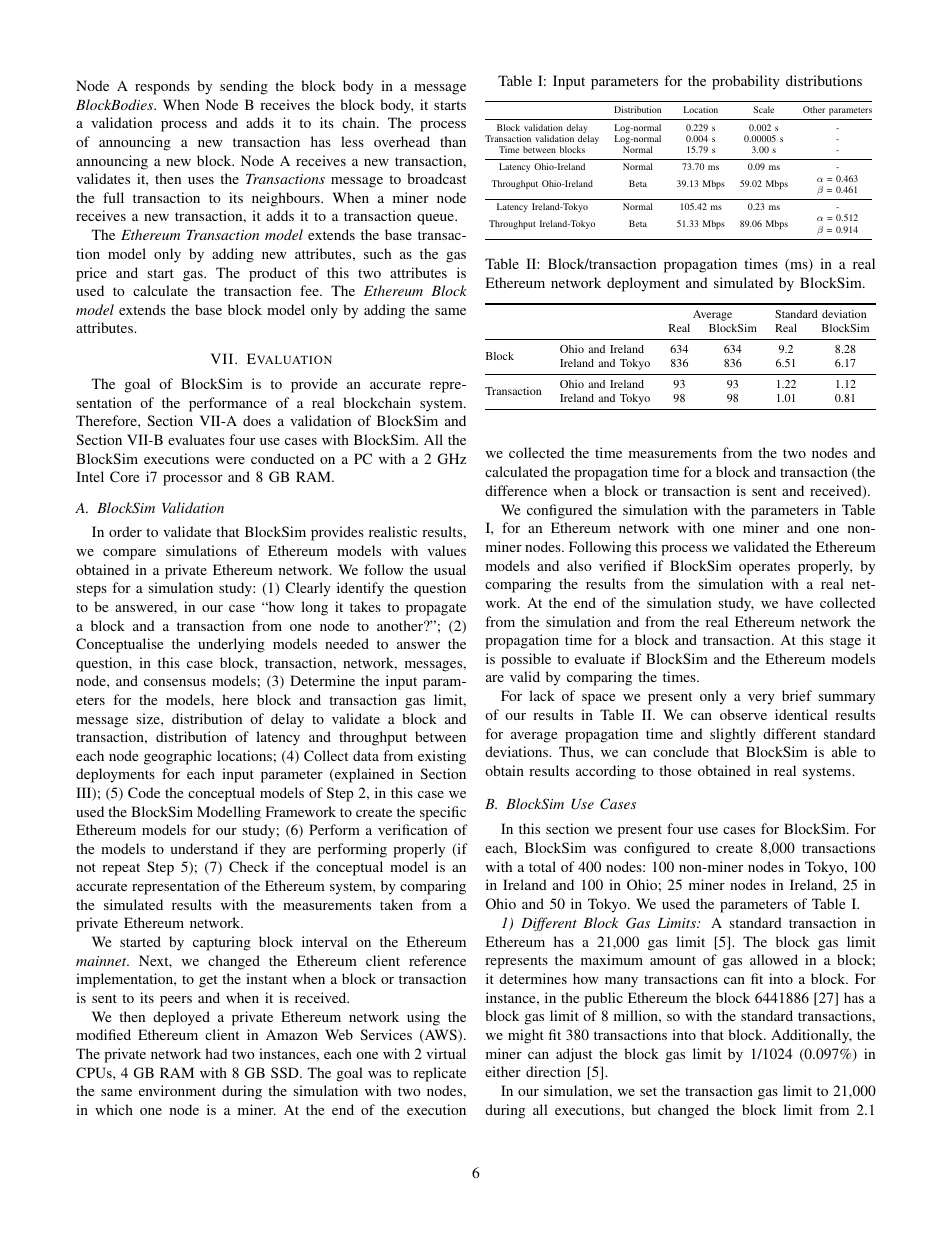  What do you see at coordinates (453, 141) in the document?
I see `than` at bounding box center [453, 141].
